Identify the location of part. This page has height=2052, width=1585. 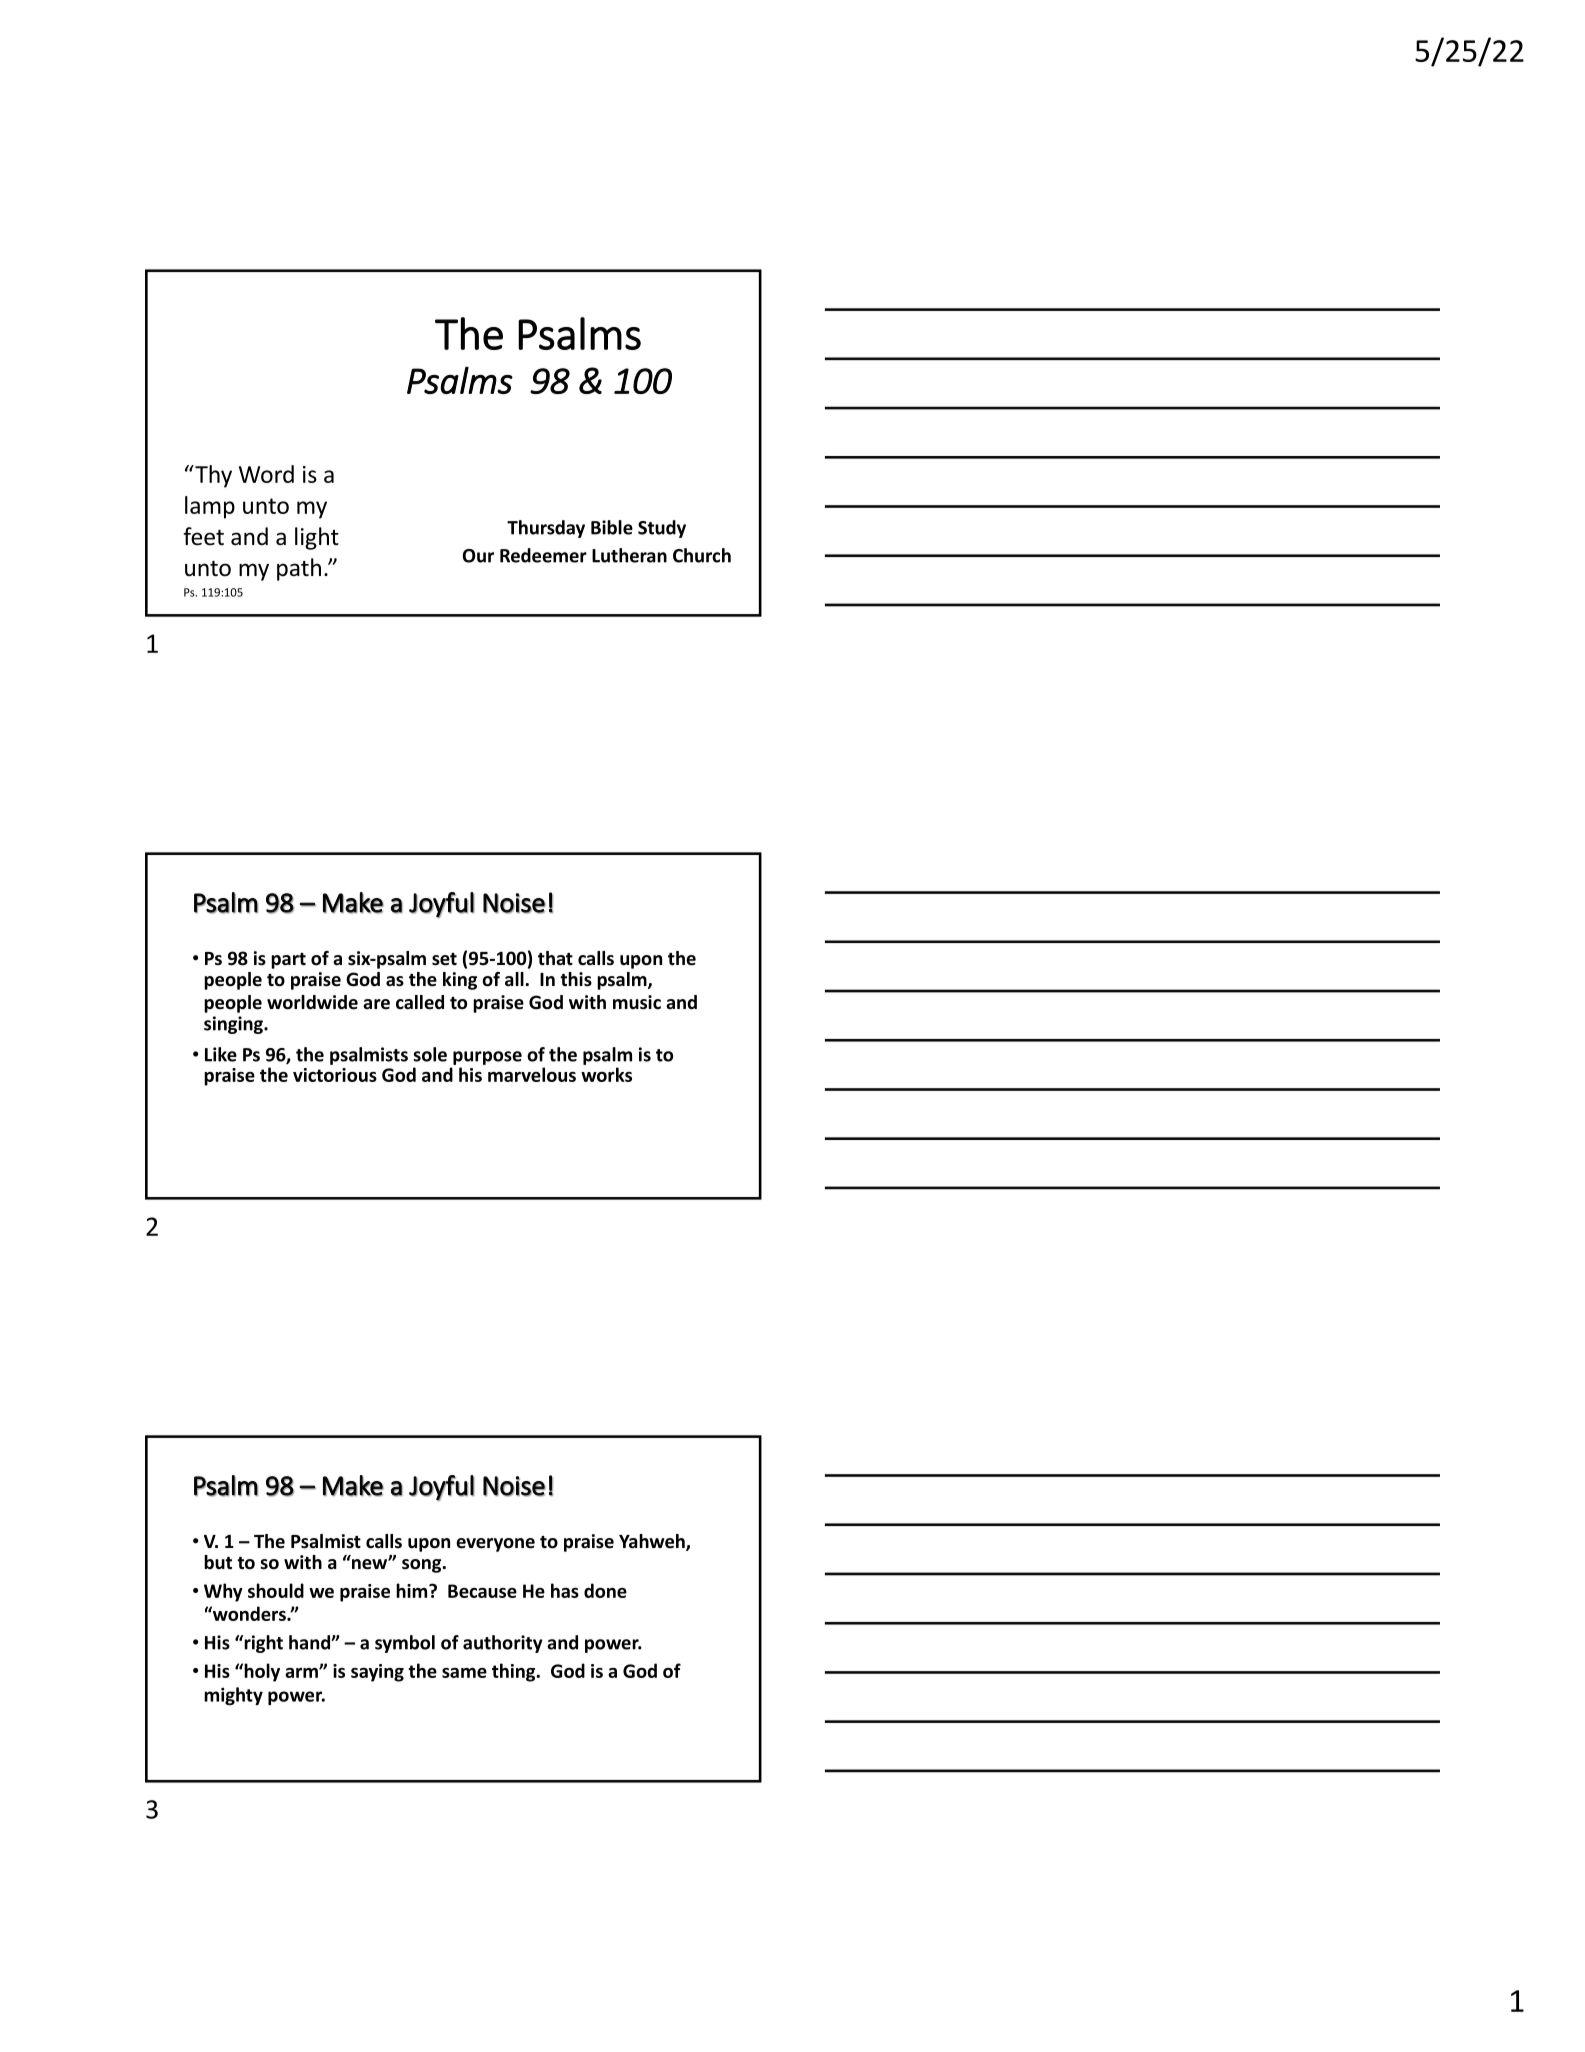
(288, 961).
